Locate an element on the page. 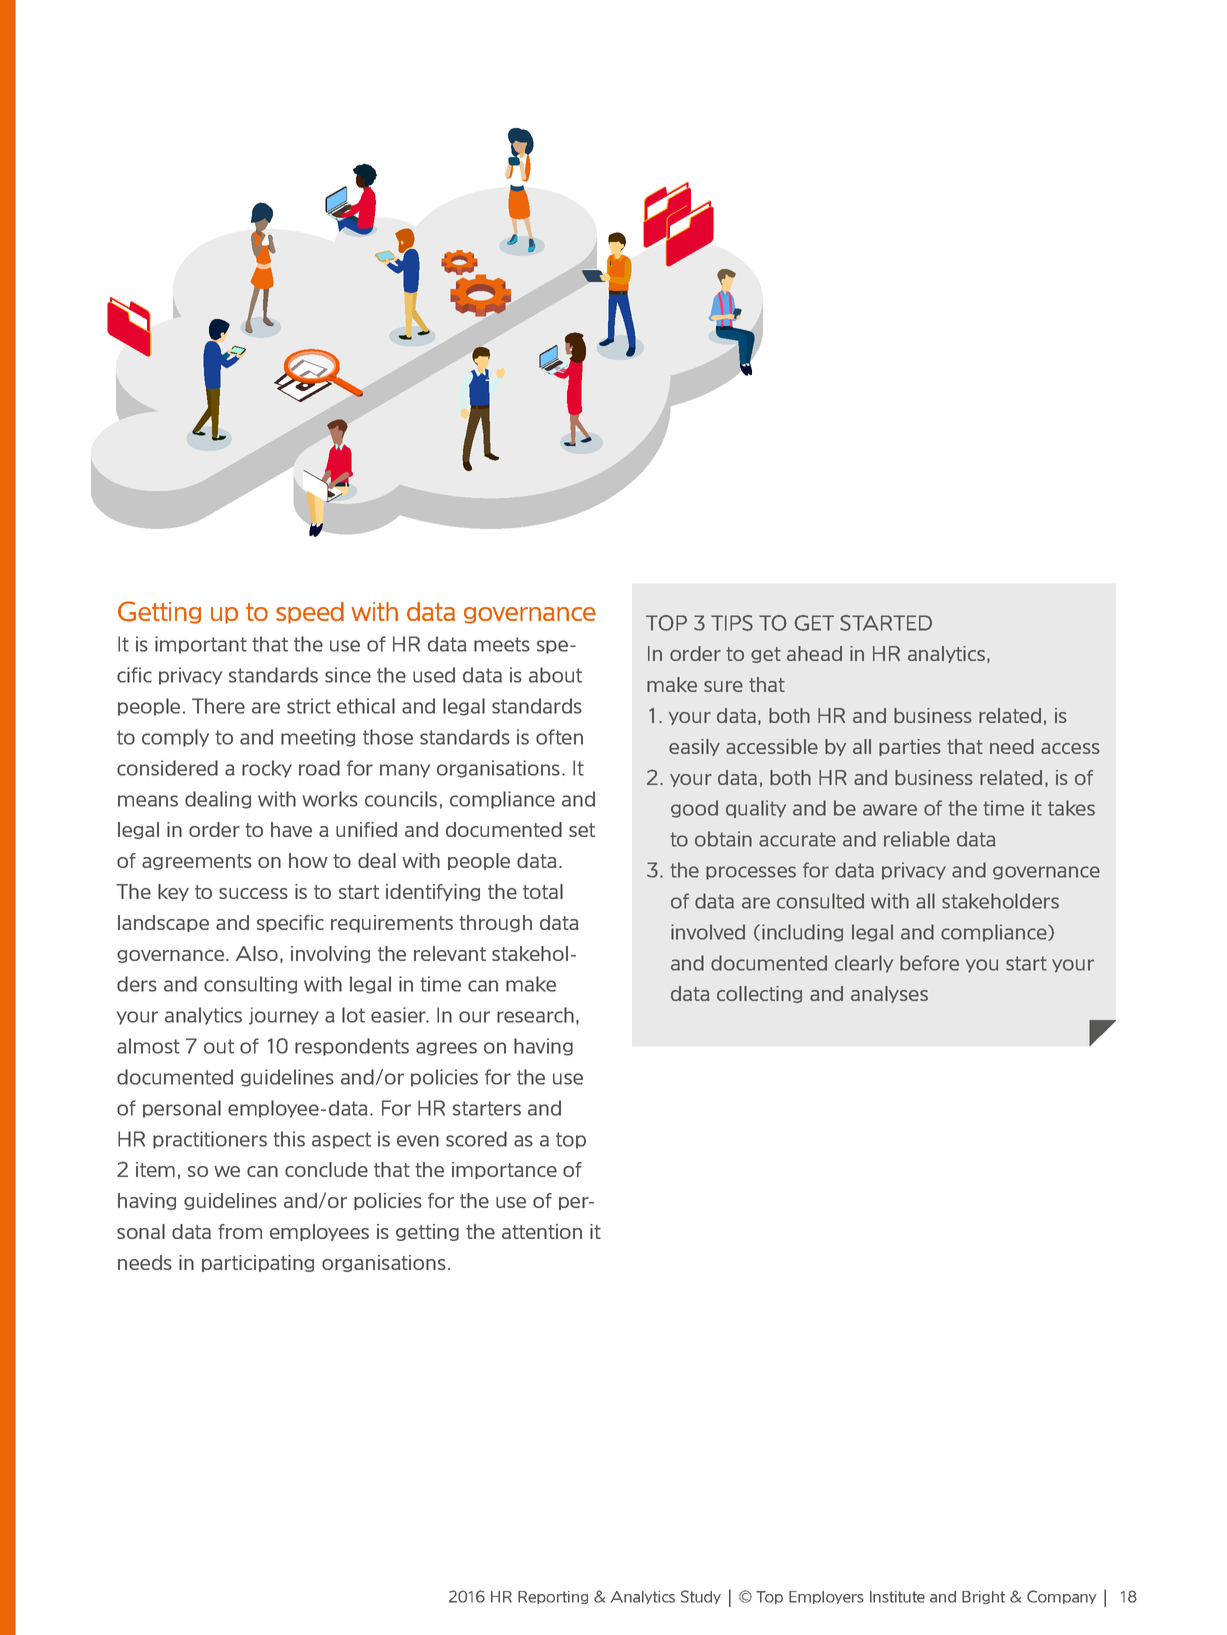  scored is located at coordinates (476, 1139).
